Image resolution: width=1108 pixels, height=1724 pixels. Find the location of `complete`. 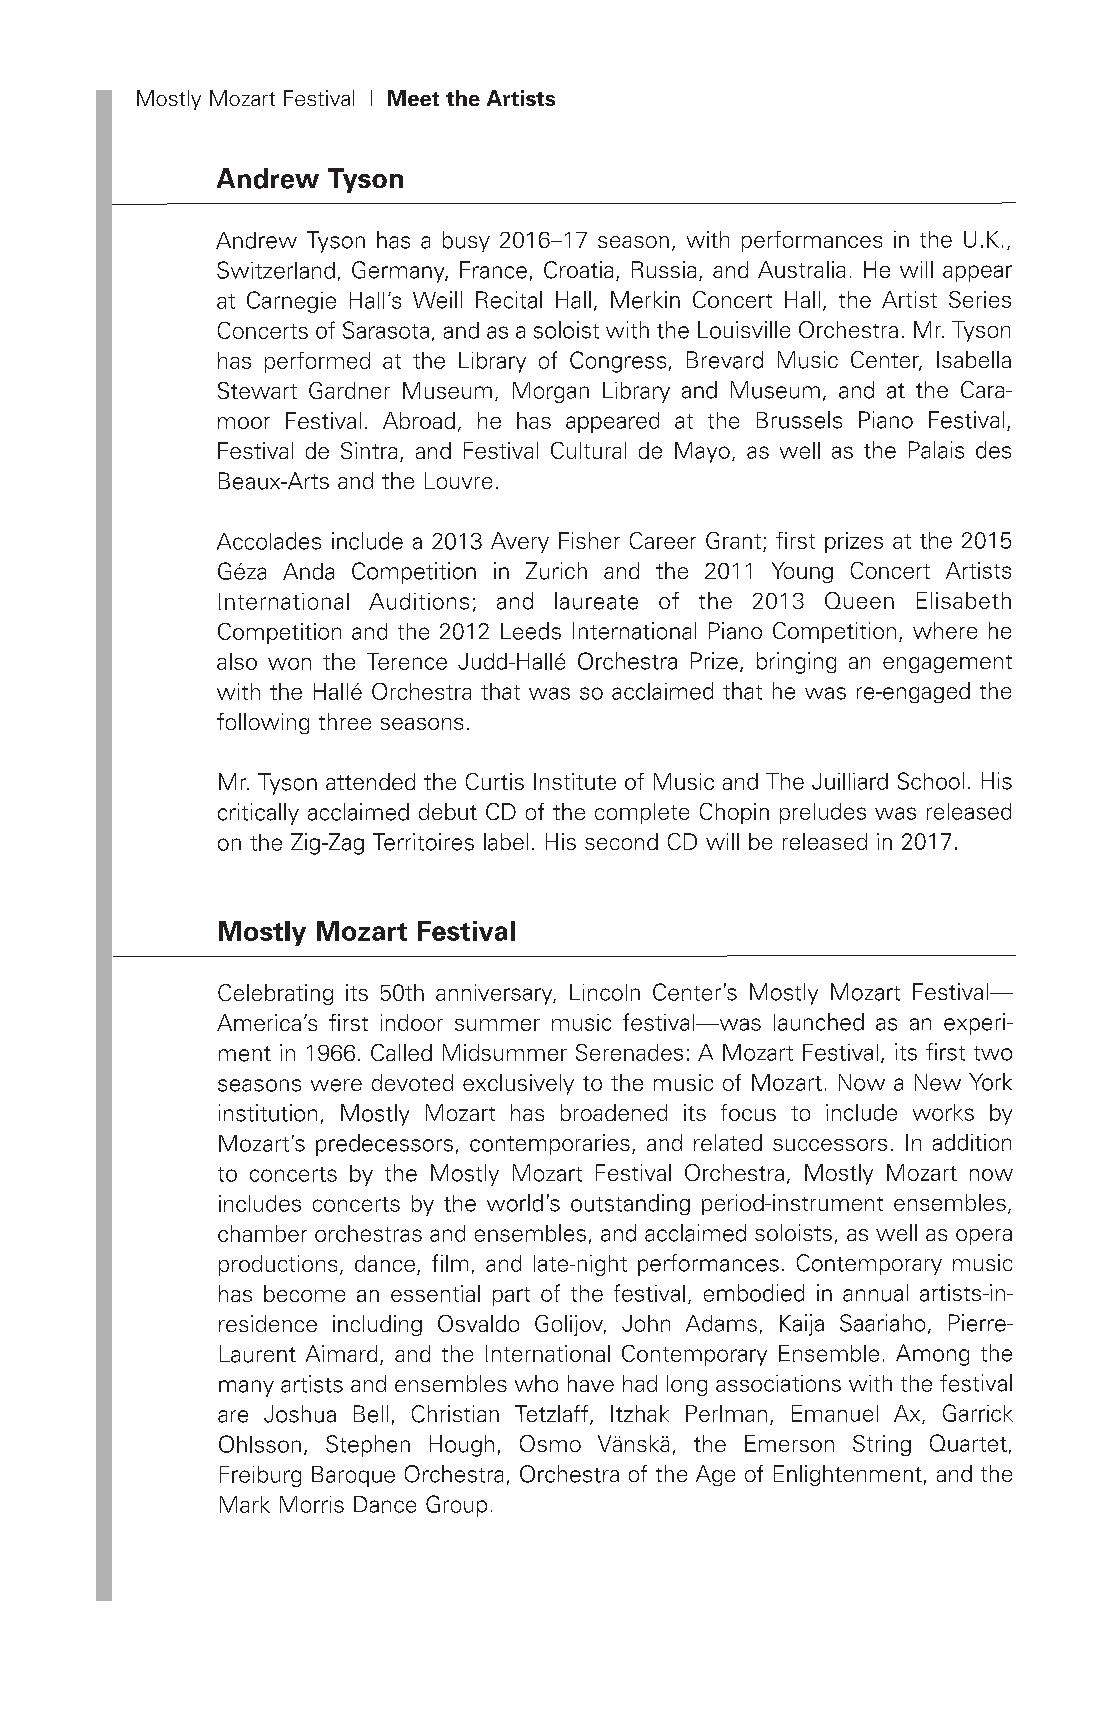

complete is located at coordinates (642, 813).
